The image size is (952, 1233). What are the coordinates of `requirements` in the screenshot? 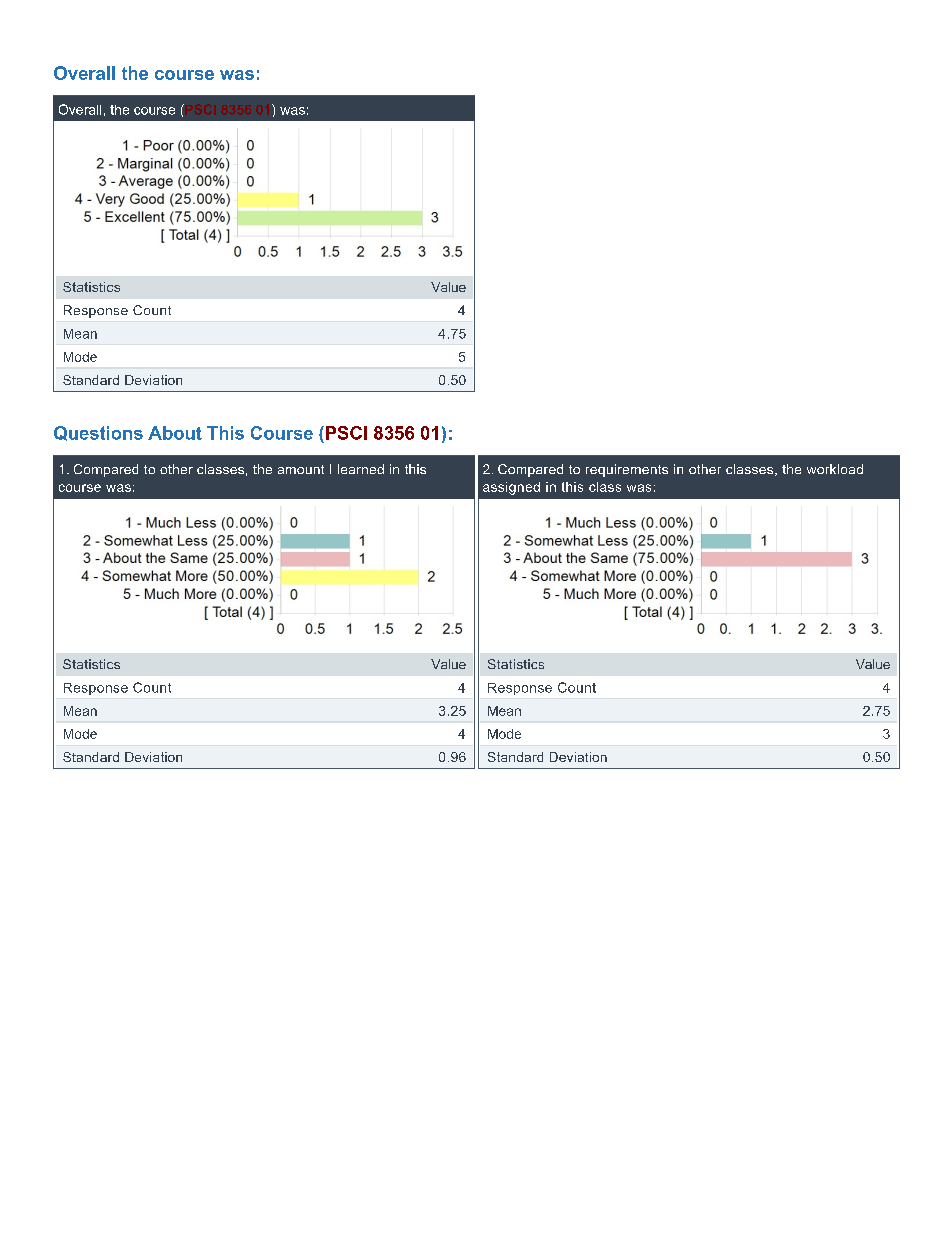 It's located at (627, 470).
